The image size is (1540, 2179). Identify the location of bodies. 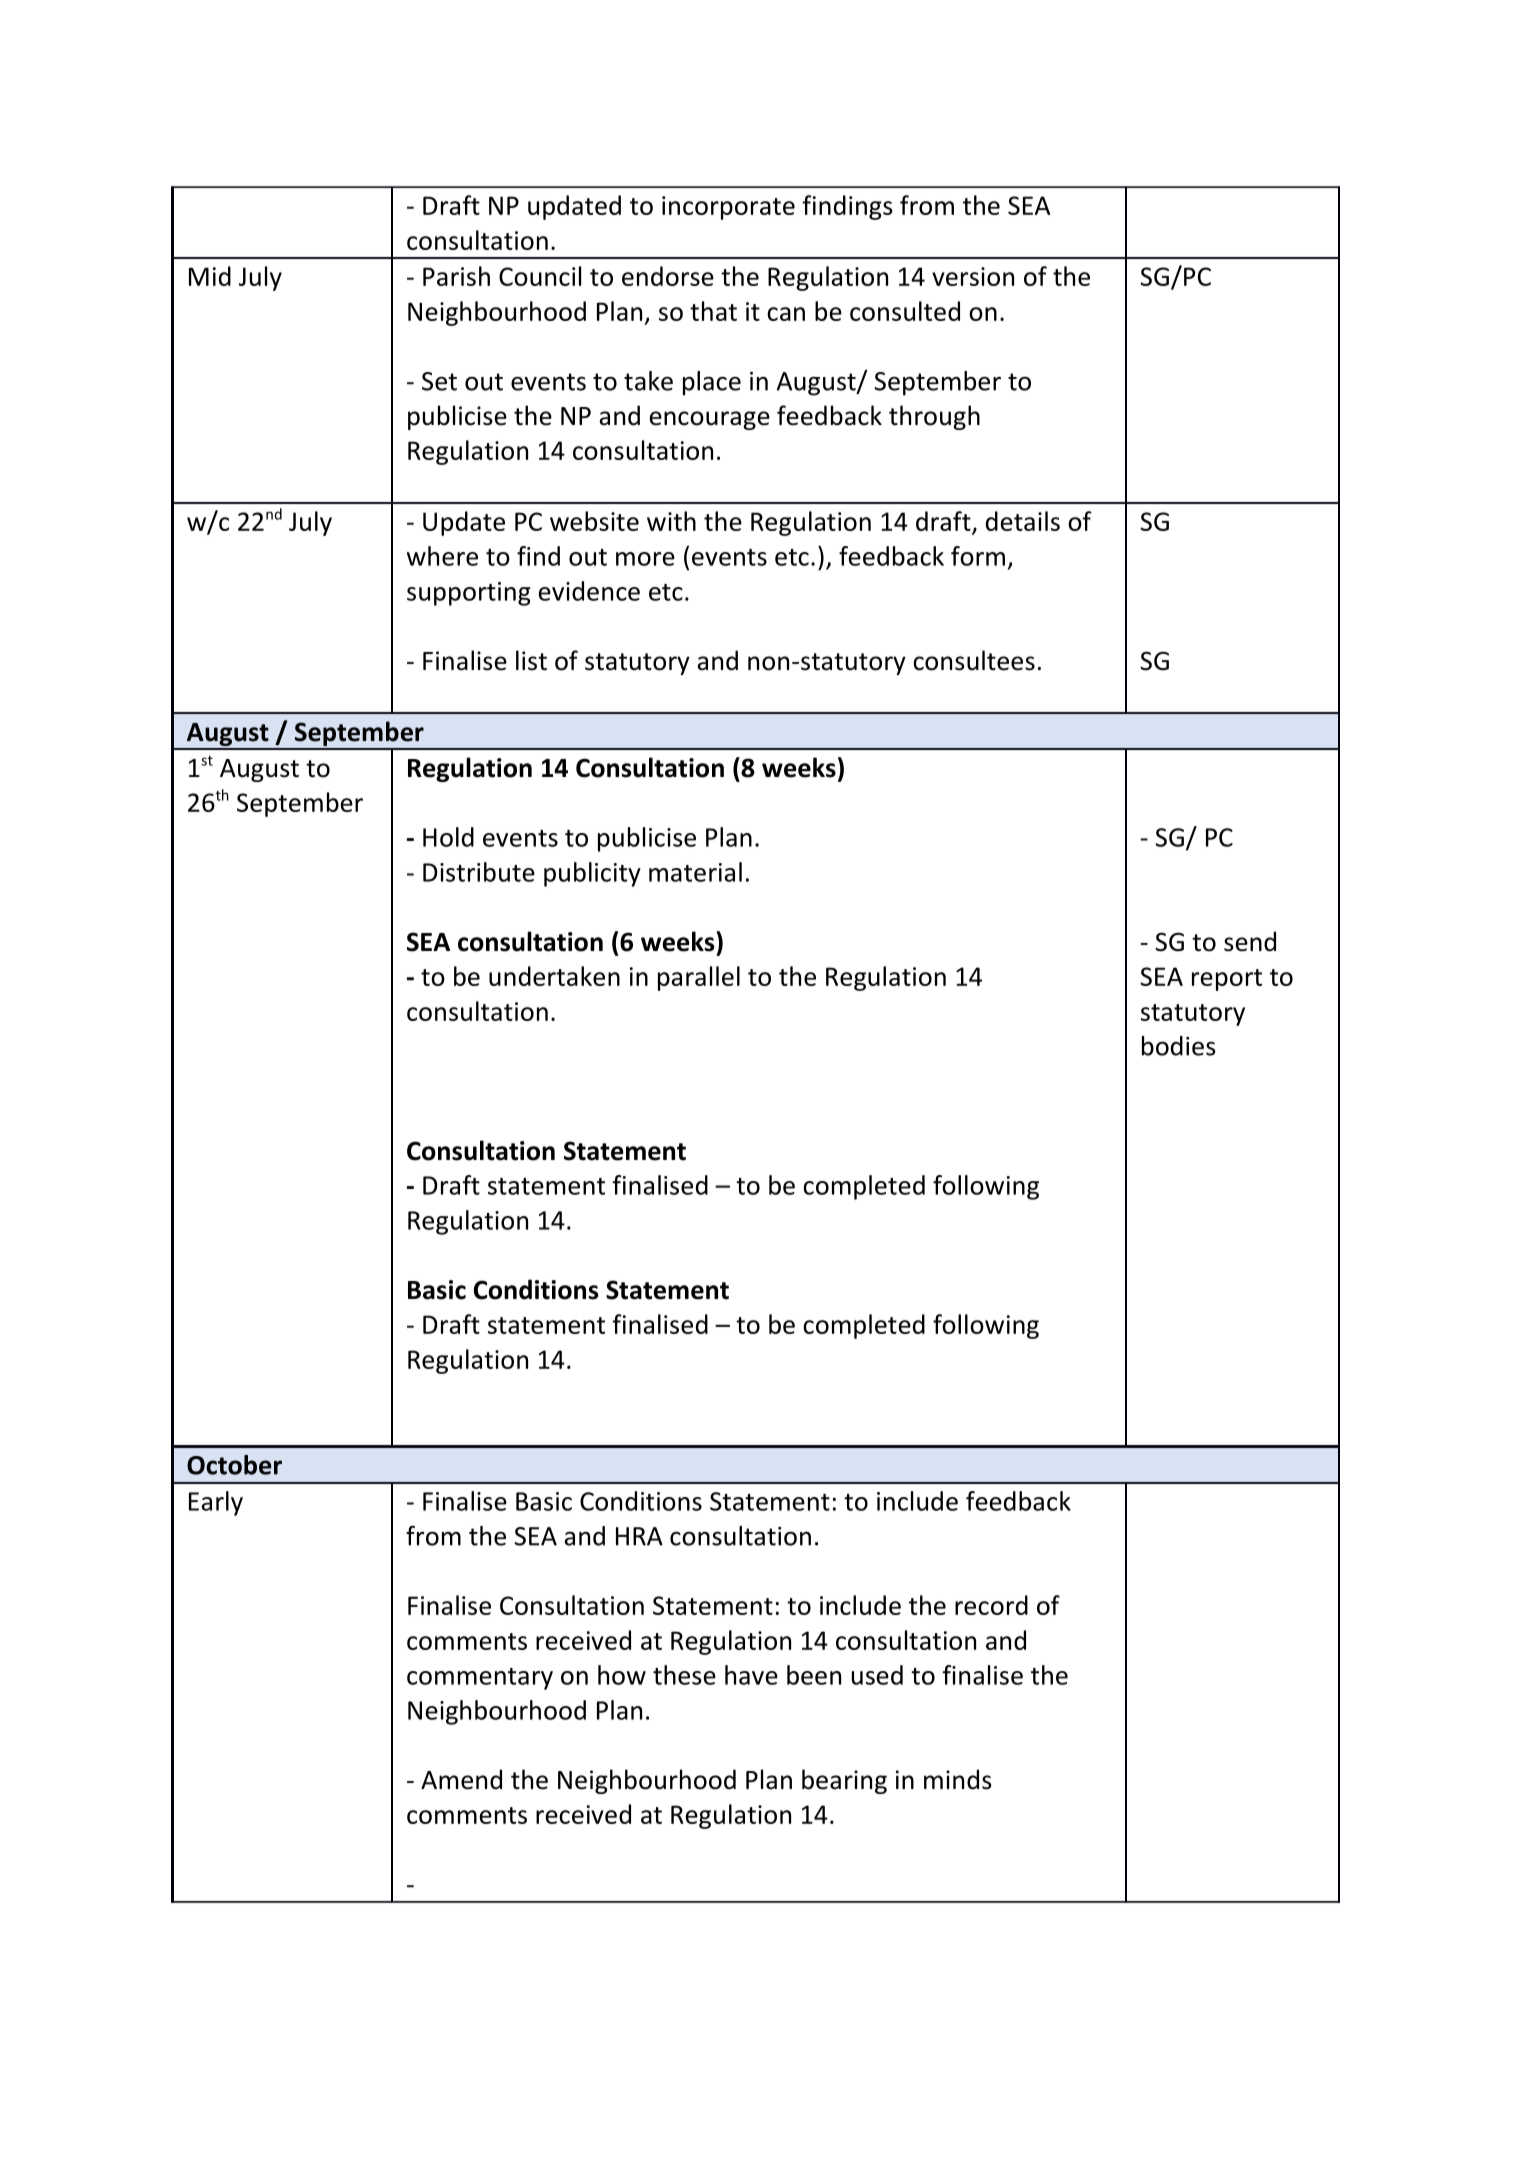
(1179, 1046).
